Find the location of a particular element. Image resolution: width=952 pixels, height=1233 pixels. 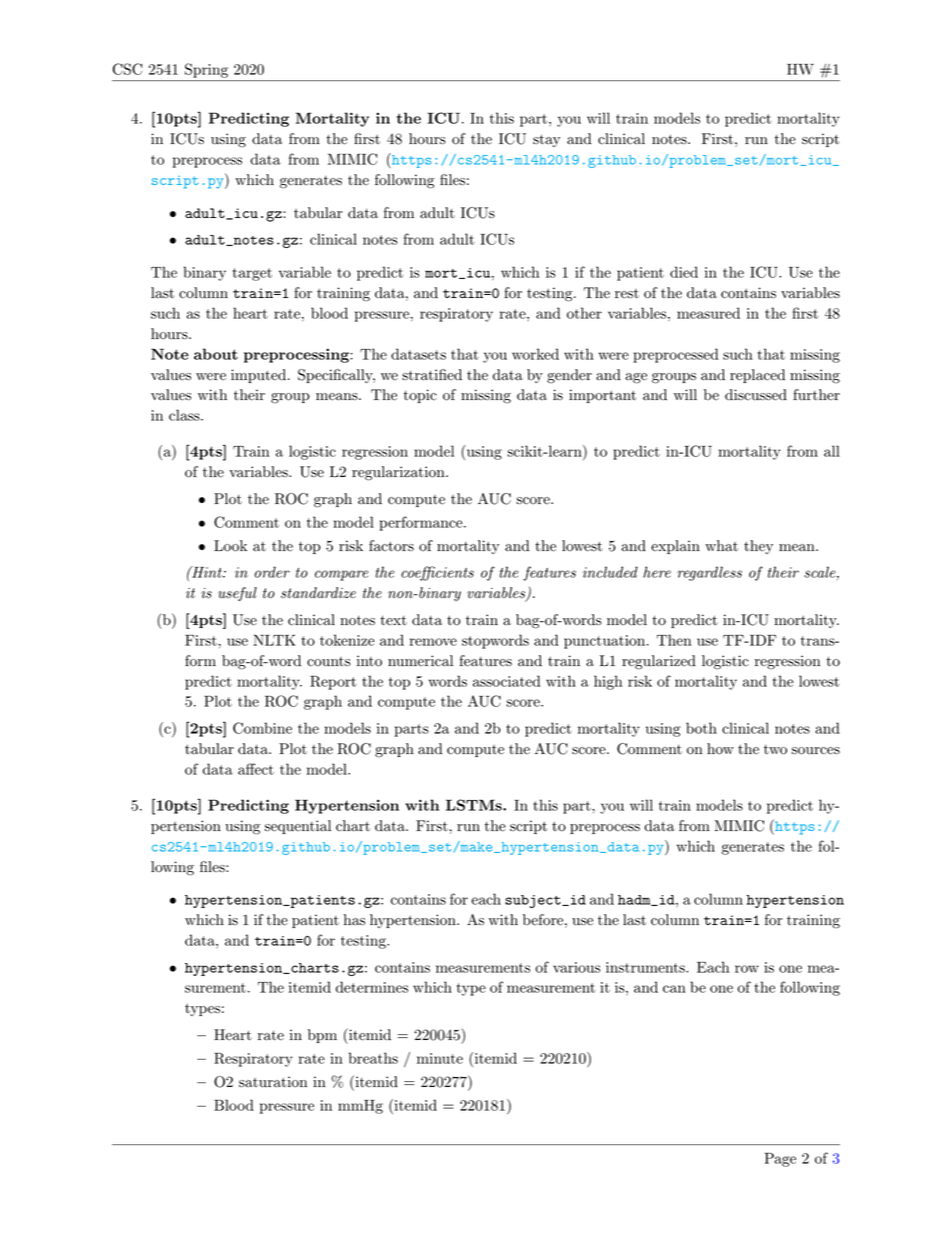

stay is located at coordinates (546, 141).
